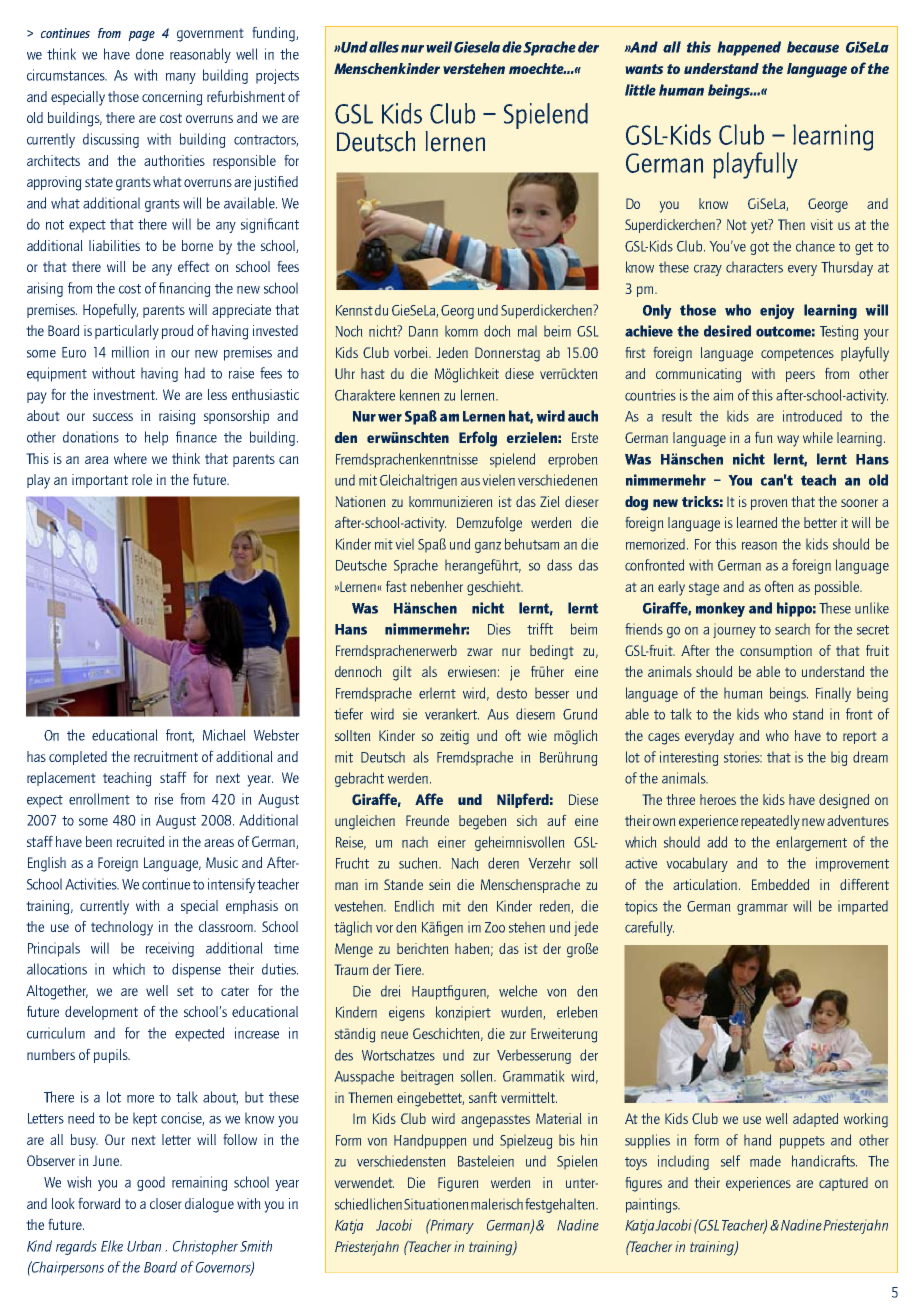 This screenshot has height=1308, width=924. Describe the element at coordinates (749, 48) in the screenshot. I see `happened` at that location.
